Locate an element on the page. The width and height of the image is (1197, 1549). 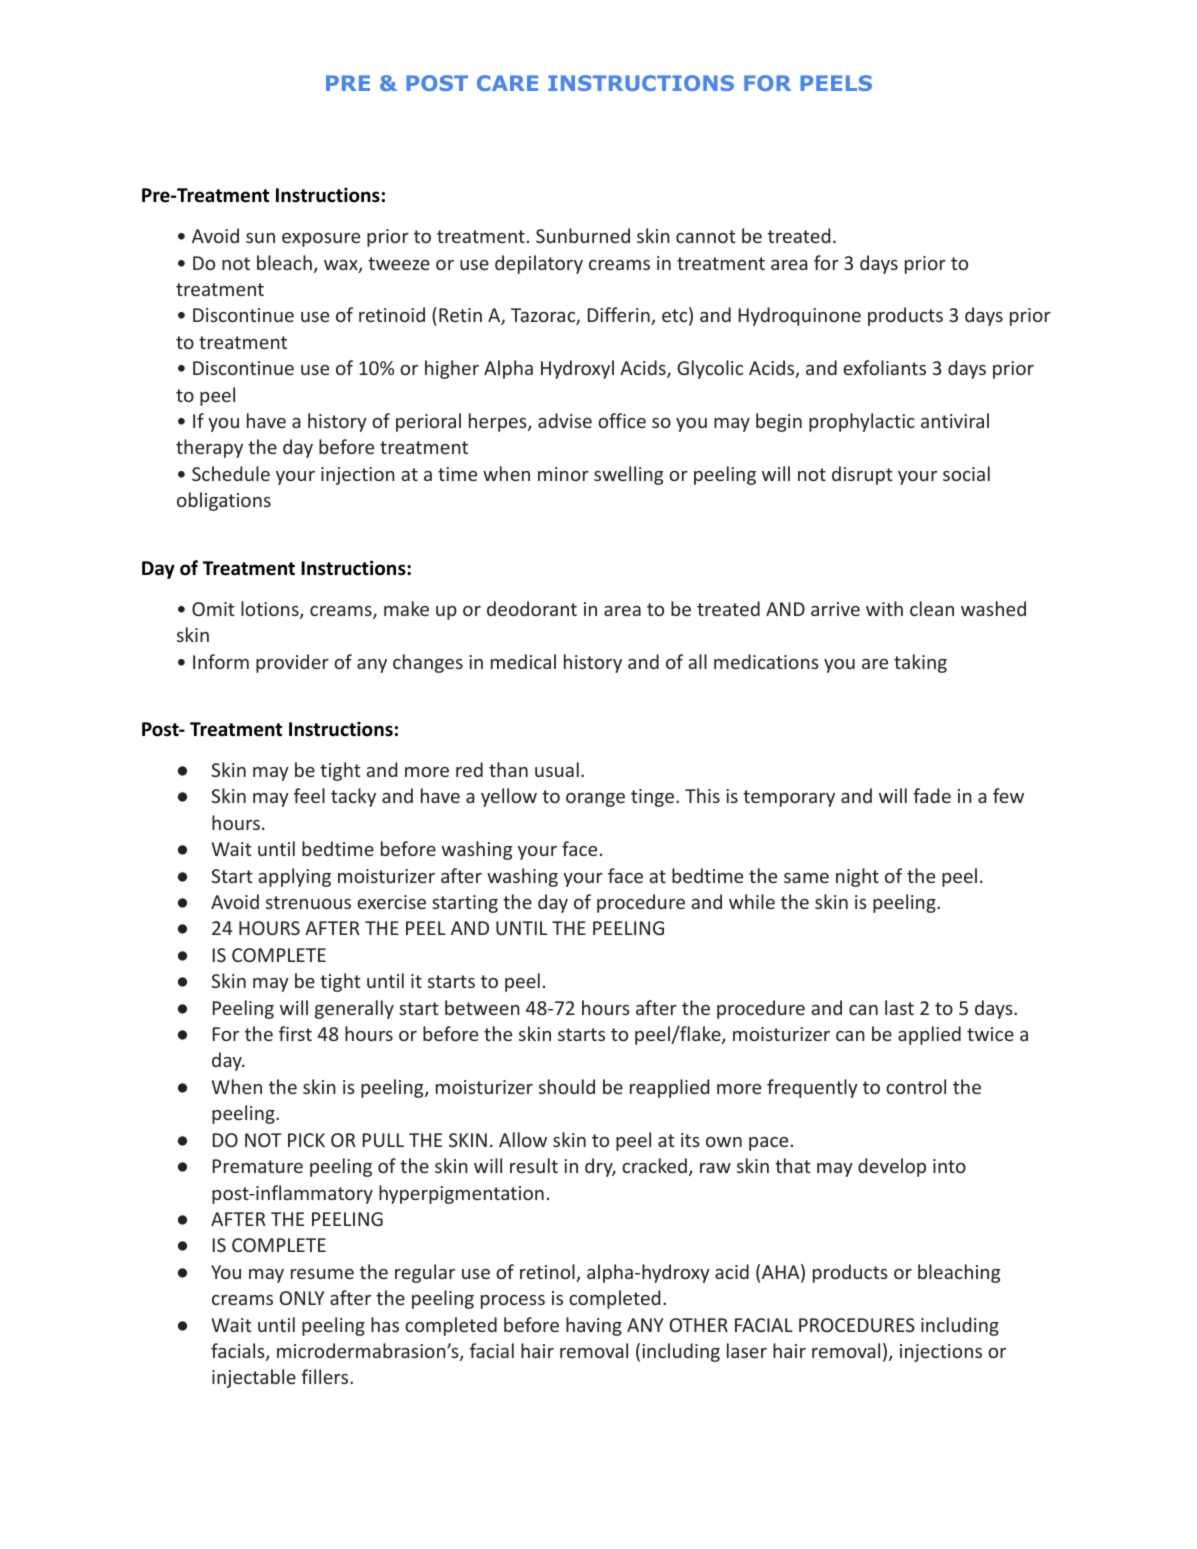
fillers is located at coordinates (326, 1376).
